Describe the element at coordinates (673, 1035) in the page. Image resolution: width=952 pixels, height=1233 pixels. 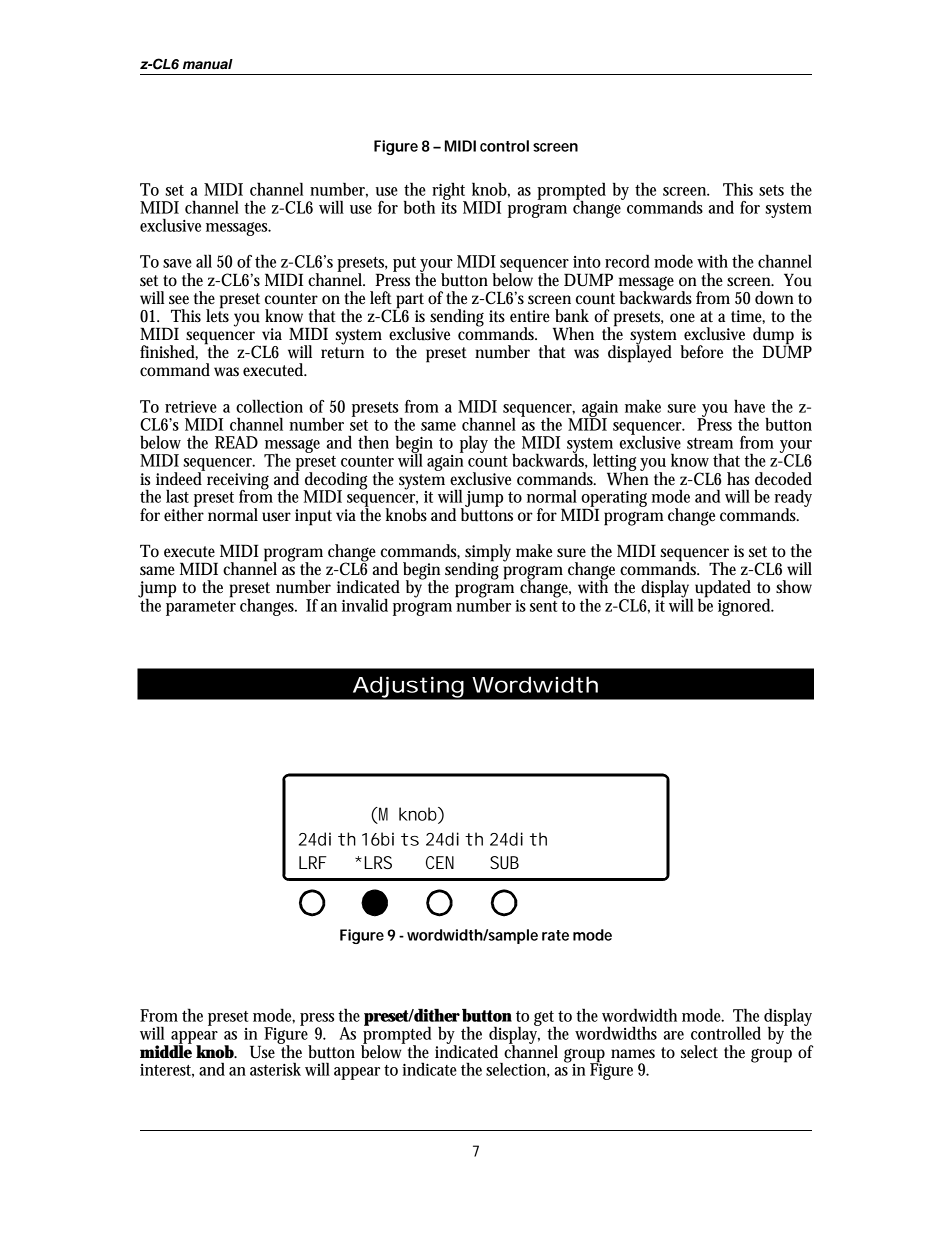
I see `are` at that location.
